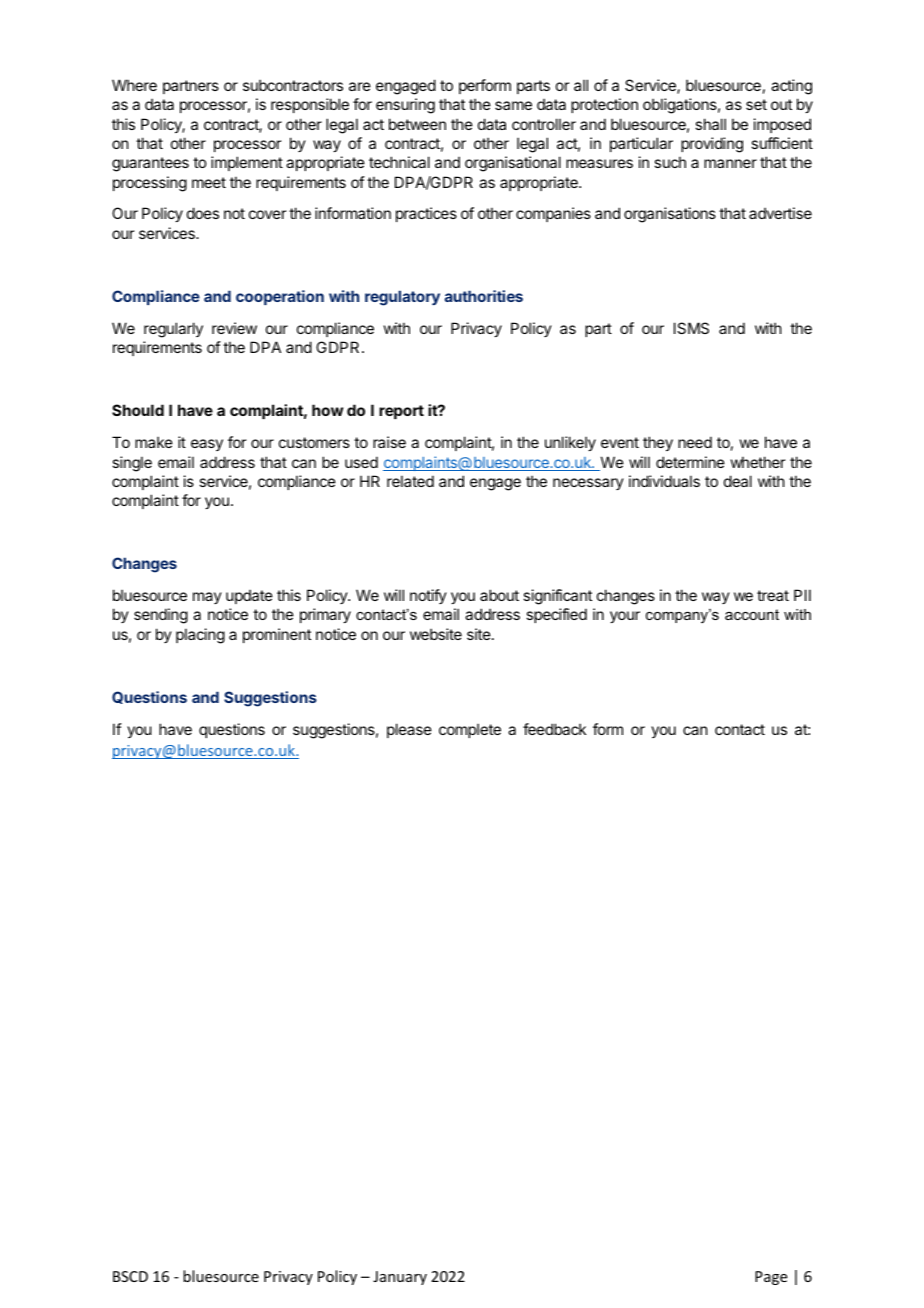 Image resolution: width=924 pixels, height=1308 pixels. What do you see at coordinates (400, 1278) in the document?
I see `January` at bounding box center [400, 1278].
